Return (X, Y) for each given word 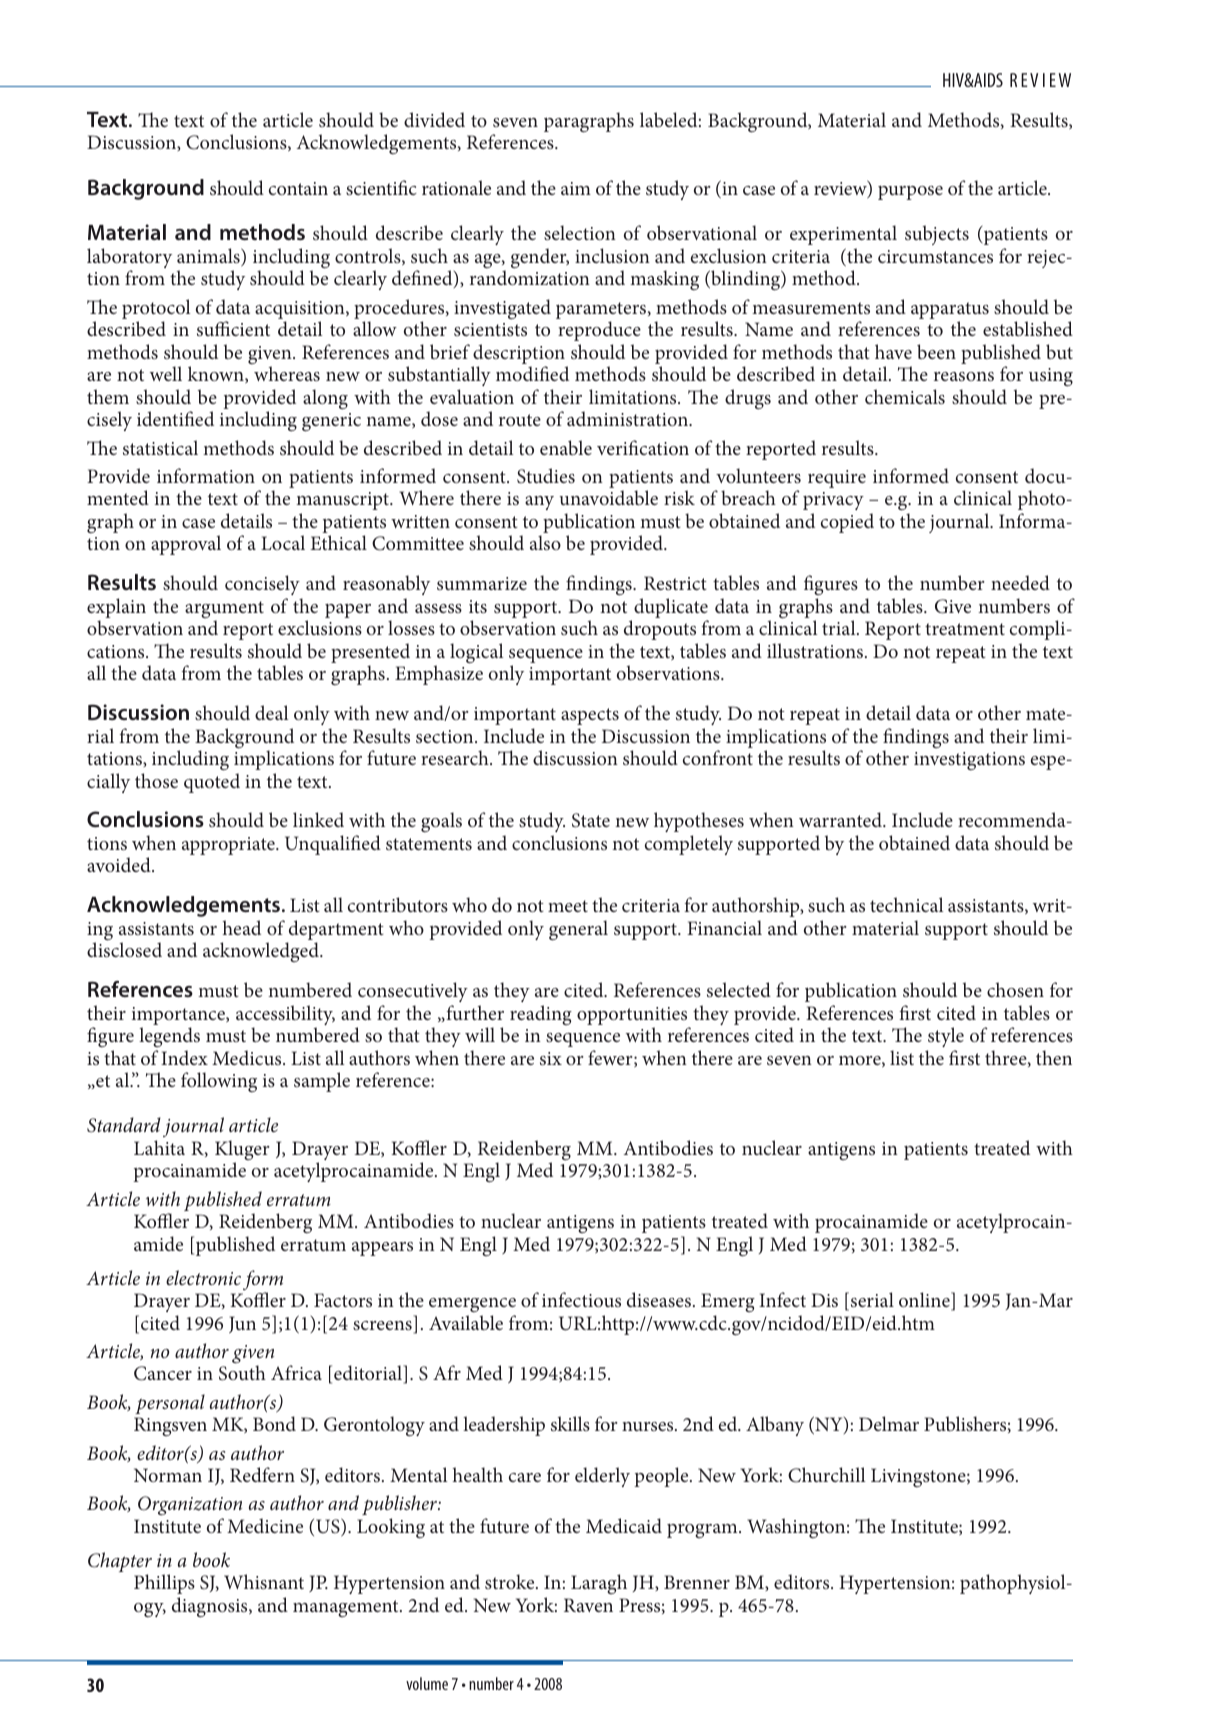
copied (847, 523)
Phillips (164, 1584)
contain (298, 188)
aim (576, 188)
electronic (203, 1277)
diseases (660, 1299)
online (925, 1301)
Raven (588, 1605)
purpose (910, 193)
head (242, 927)
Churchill (826, 1475)
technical (906, 904)
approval (186, 545)
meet (568, 906)
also (545, 542)
